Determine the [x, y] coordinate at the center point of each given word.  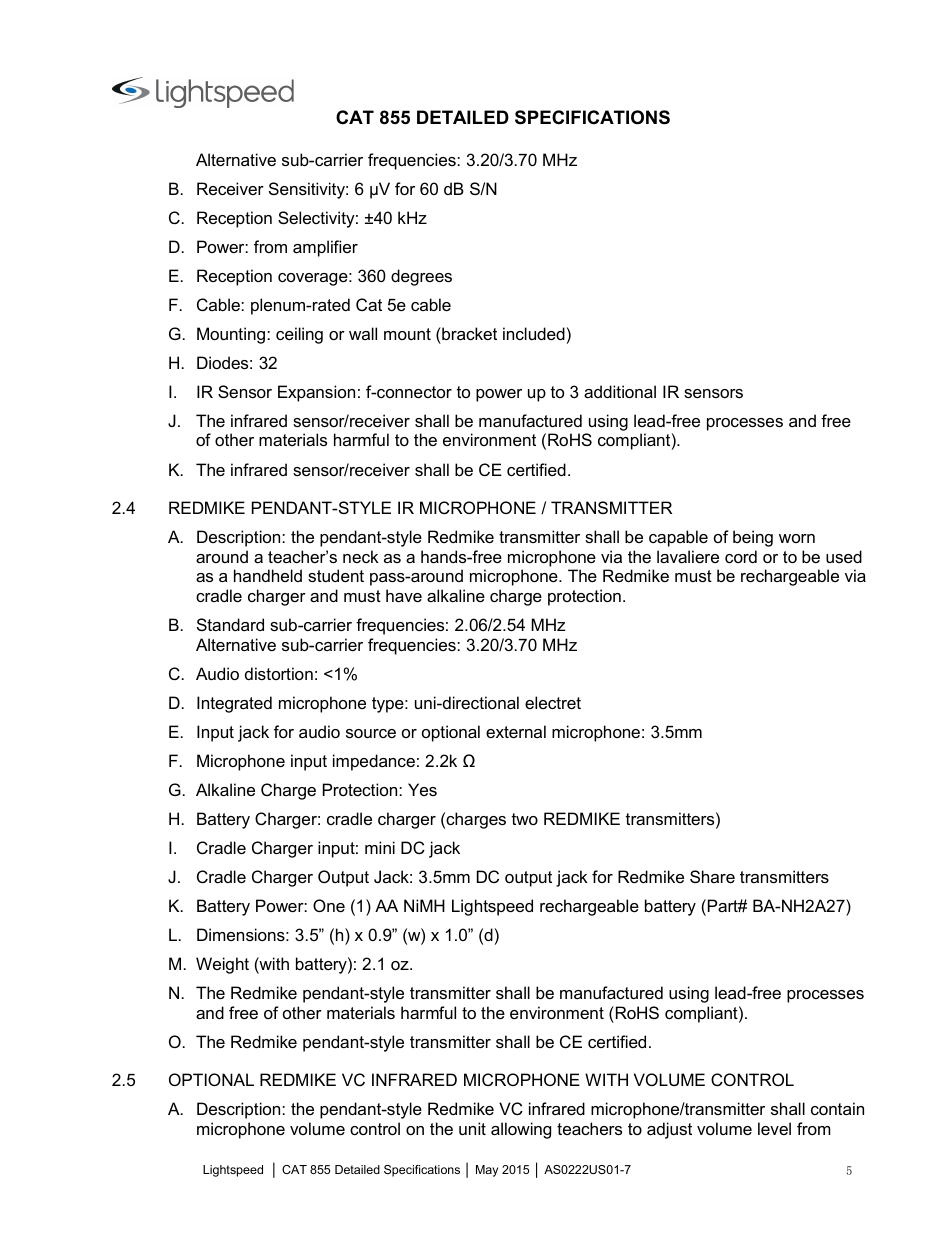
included [534, 333]
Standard [230, 624]
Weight [222, 965]
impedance [374, 762]
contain [837, 1108]
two [525, 819]
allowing [521, 1130]
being [753, 538]
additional [620, 391]
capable [678, 538]
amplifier [325, 248]
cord [741, 556]
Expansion [316, 393]
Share [712, 876]
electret [553, 702]
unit [472, 1128]
